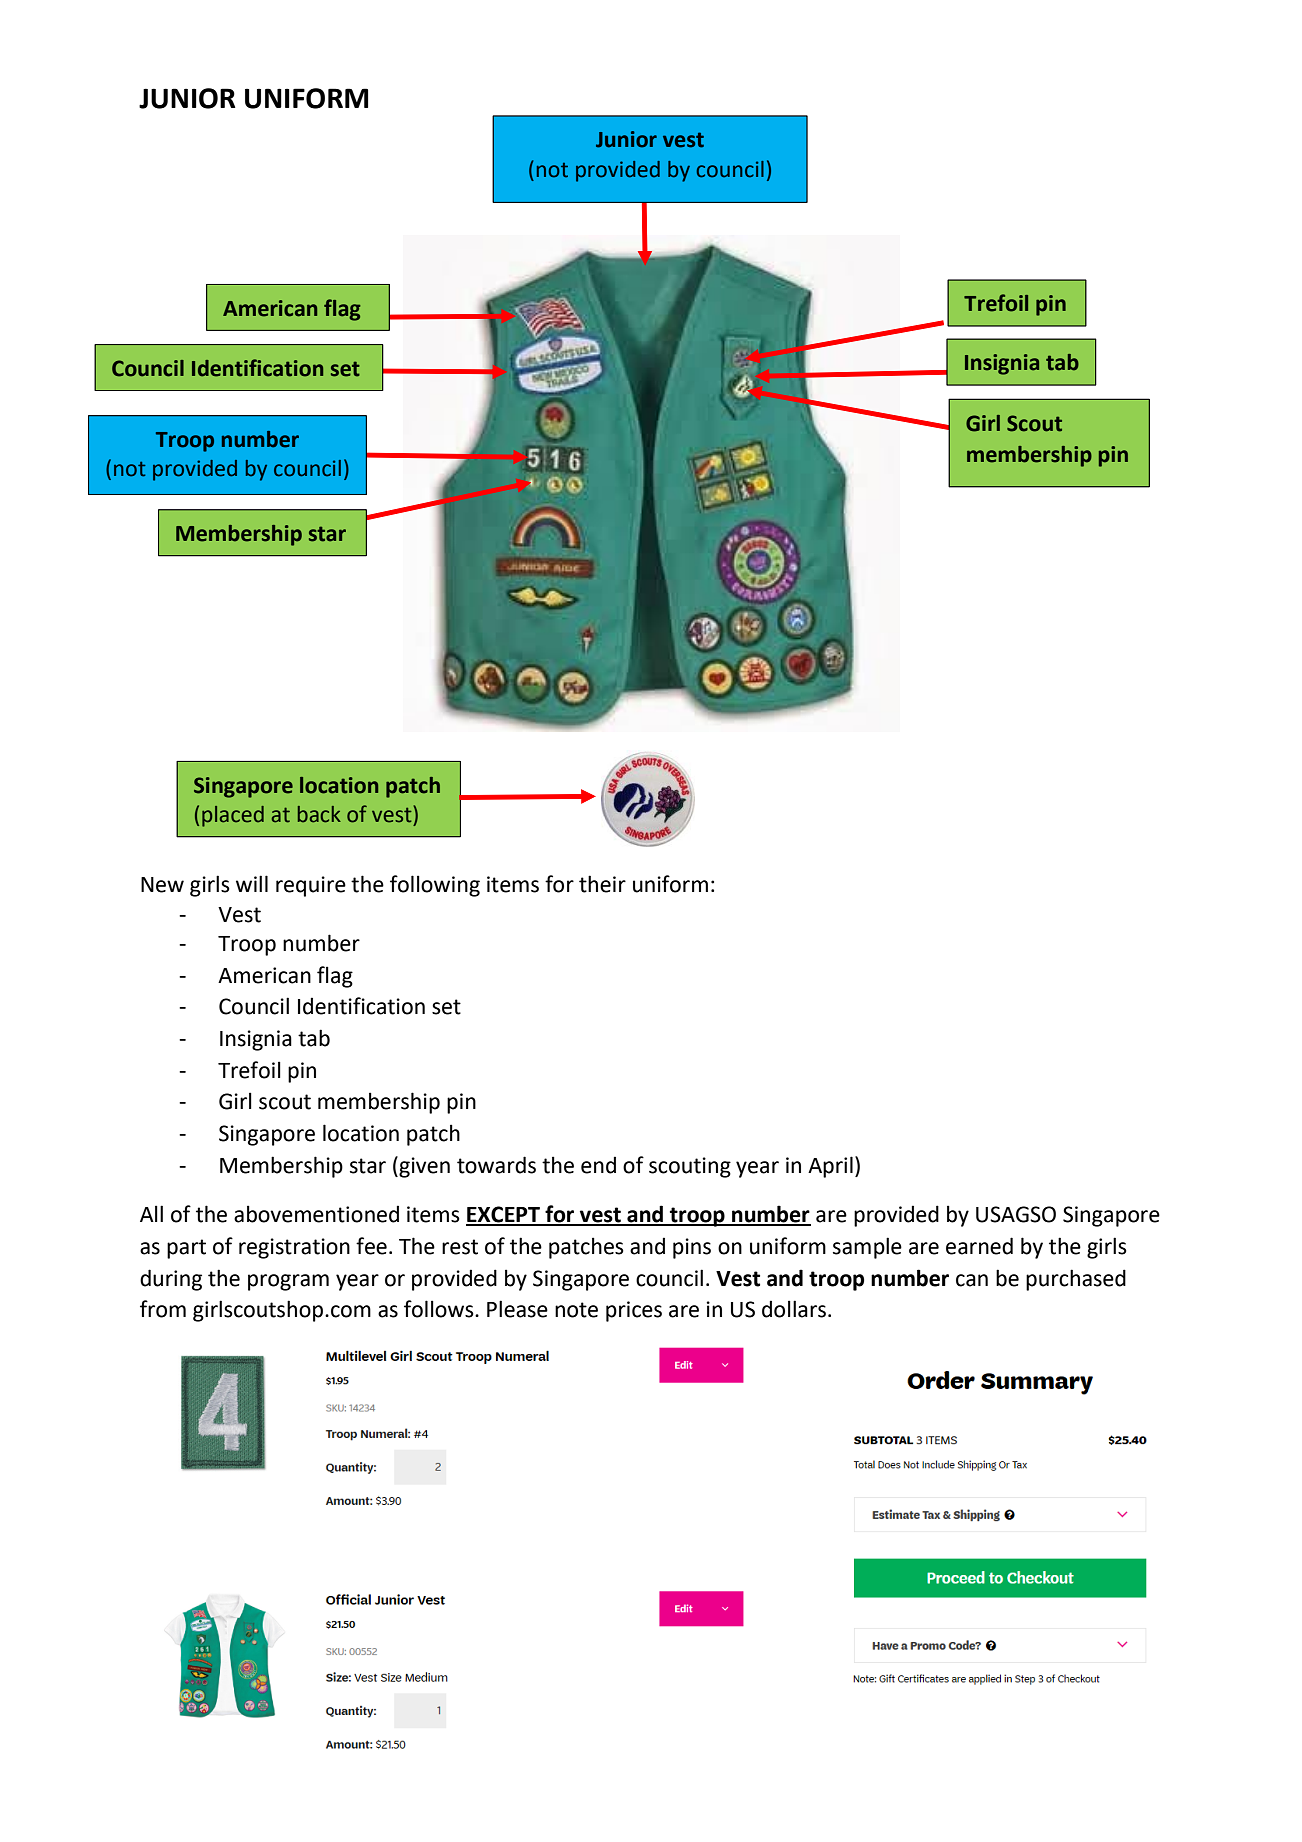 This screenshot has width=1302, height=1842. Describe the element at coordinates (233, 816) in the screenshot. I see `placed` at that location.
